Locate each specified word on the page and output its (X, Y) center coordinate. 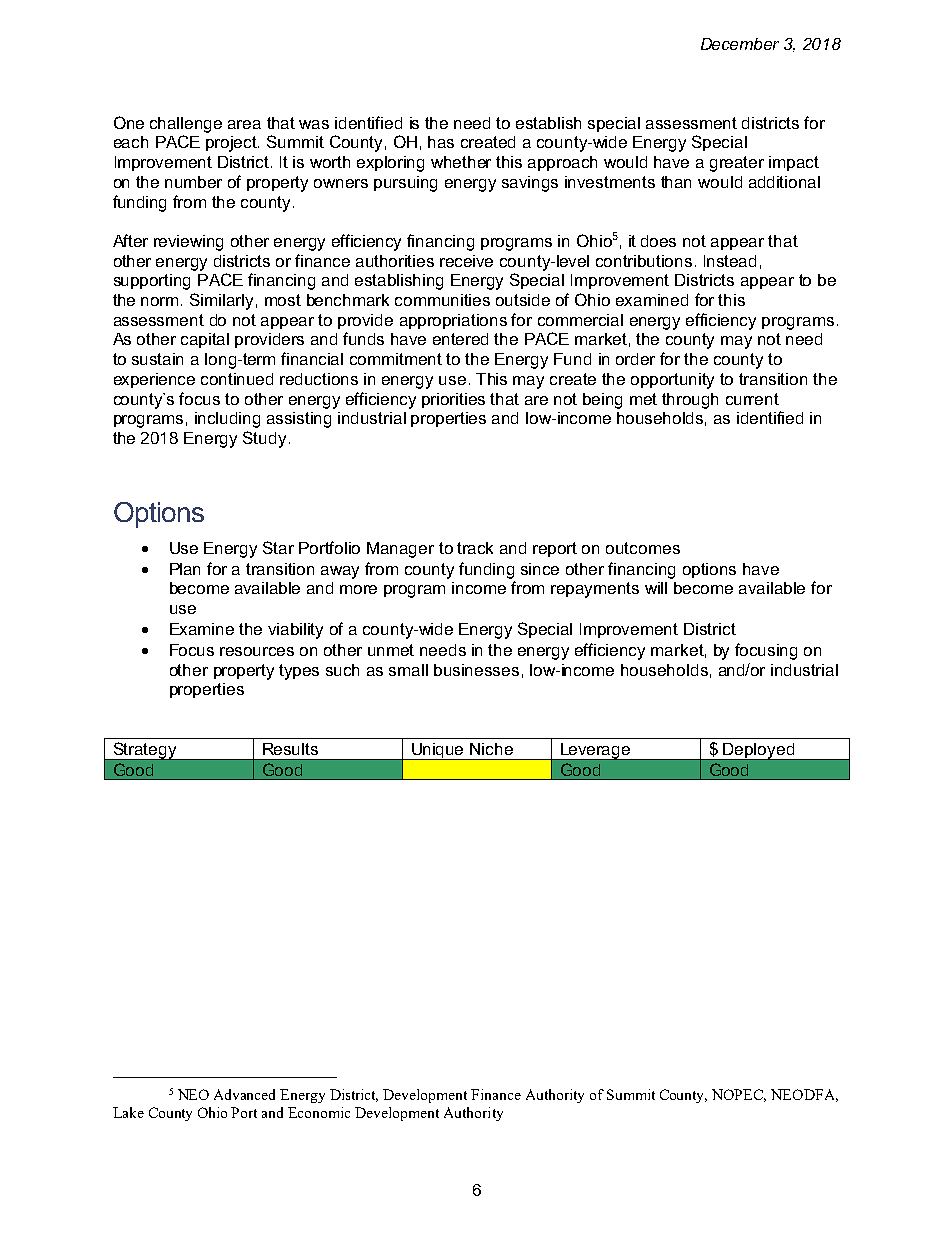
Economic (319, 1112)
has (441, 142)
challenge (186, 125)
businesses (476, 670)
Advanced (244, 1094)
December (740, 44)
